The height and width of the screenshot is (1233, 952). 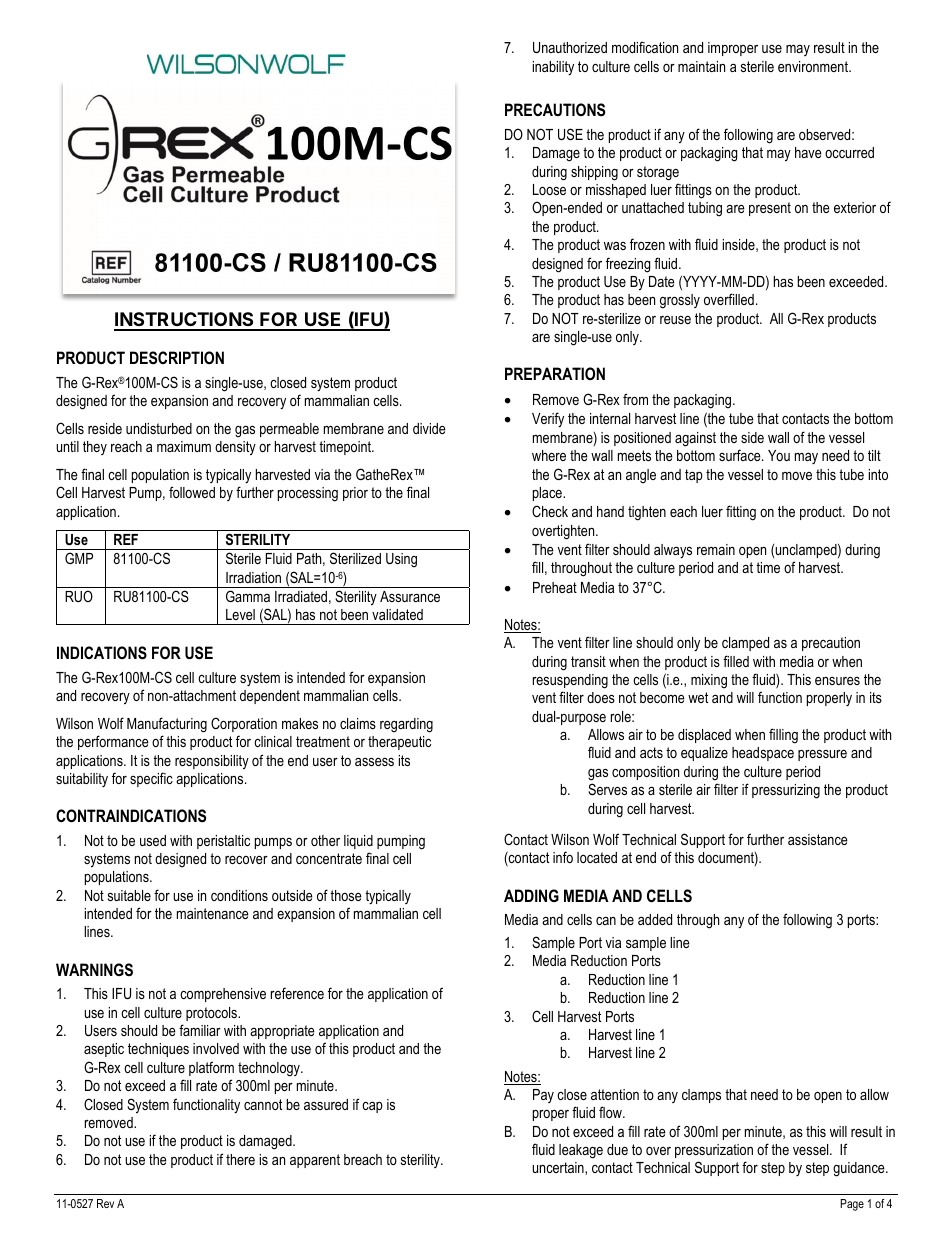 What do you see at coordinates (410, 596) in the screenshot?
I see `Assurance` at bounding box center [410, 596].
